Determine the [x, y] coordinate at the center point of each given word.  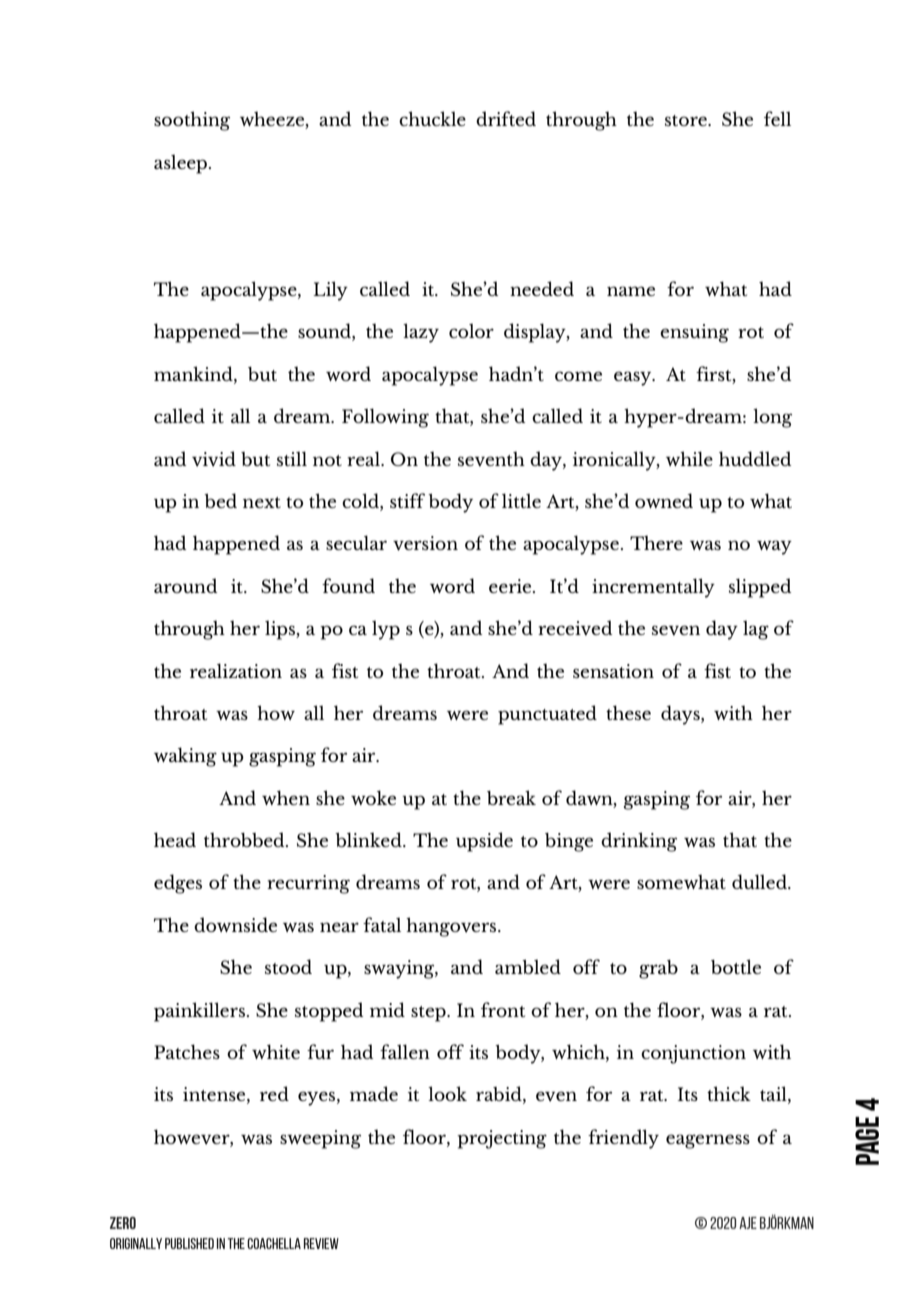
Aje [748, 1223]
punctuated [547, 715]
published [189, 1243]
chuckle [432, 118]
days [681, 715]
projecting [502, 1139]
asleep [182, 164]
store [687, 120]
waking [185, 757]
